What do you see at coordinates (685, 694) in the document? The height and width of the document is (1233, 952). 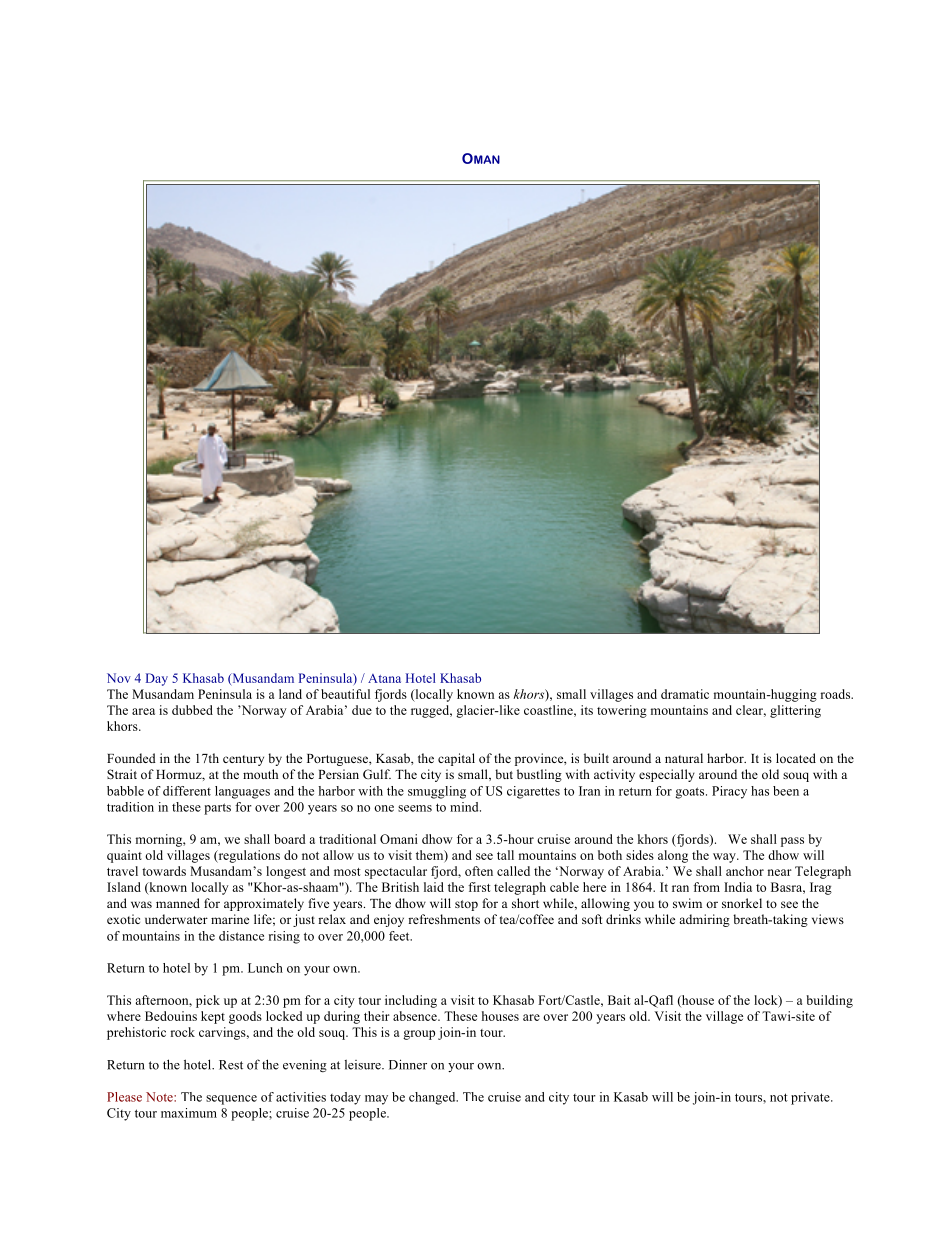 I see `dramatic` at bounding box center [685, 694].
